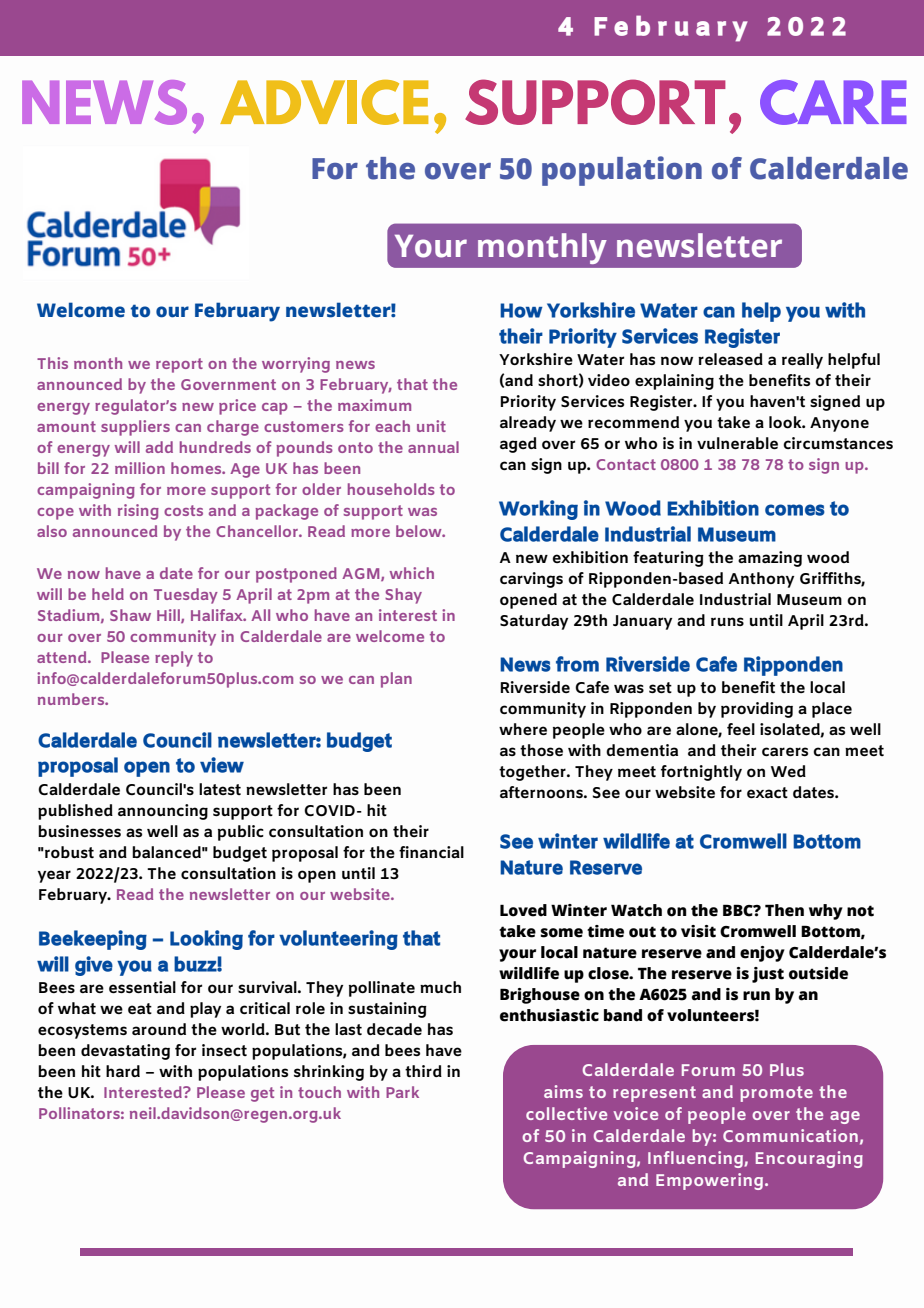 This screenshot has height=1308, width=924. Describe the element at coordinates (179, 365) in the screenshot. I see `report` at that location.
